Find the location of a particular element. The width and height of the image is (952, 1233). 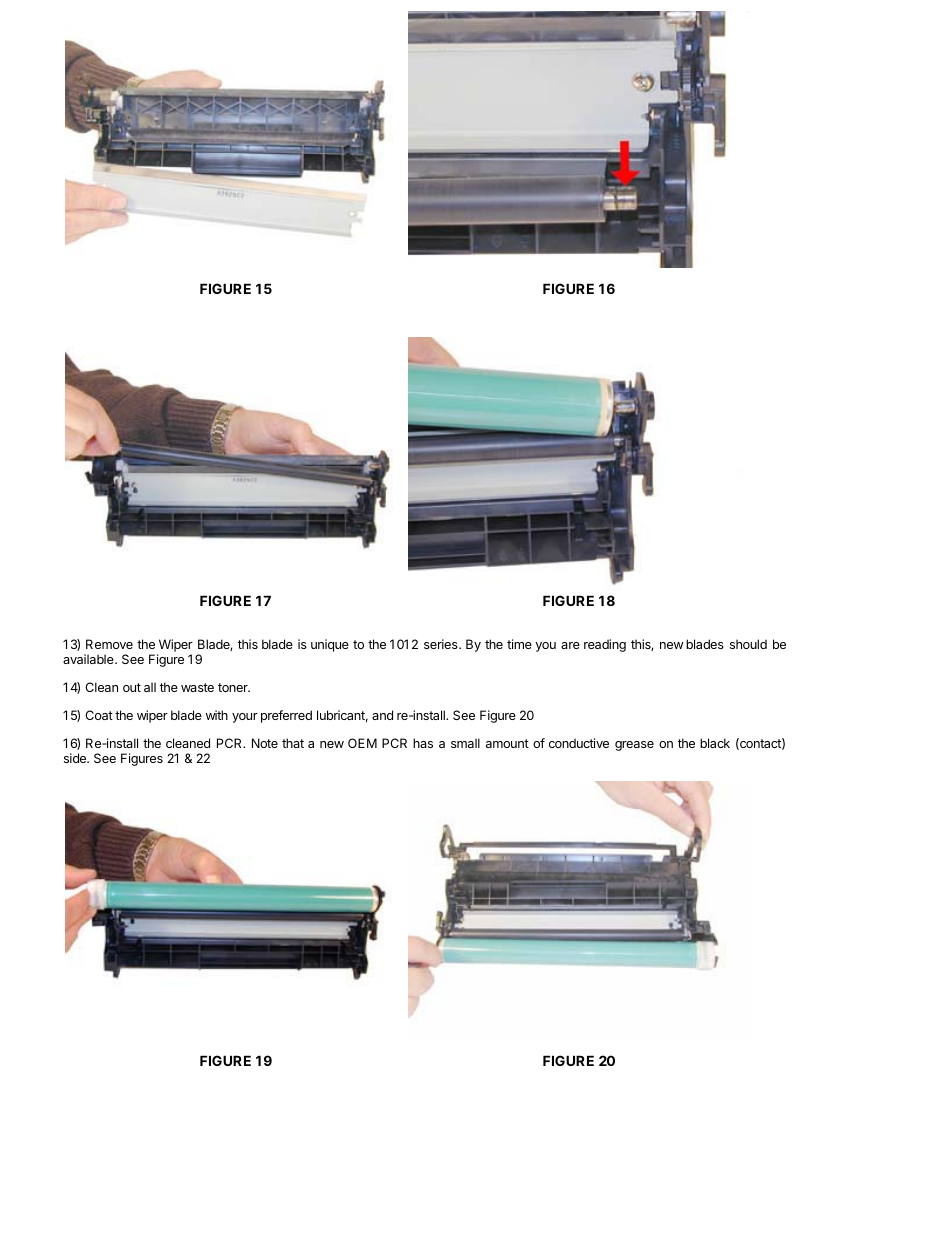

out is located at coordinates (132, 687).
